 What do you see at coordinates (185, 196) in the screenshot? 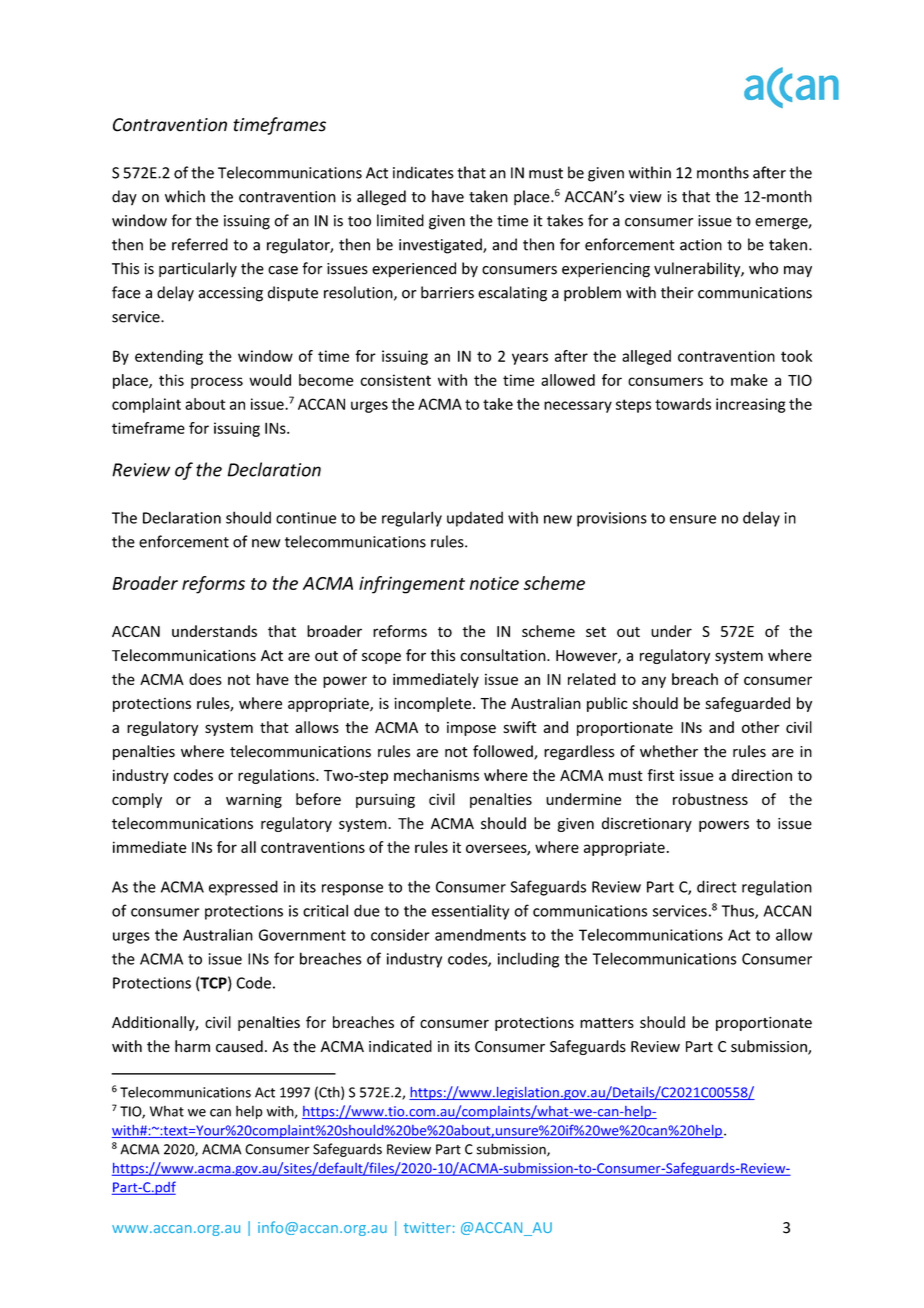
I see `which` at bounding box center [185, 196].
